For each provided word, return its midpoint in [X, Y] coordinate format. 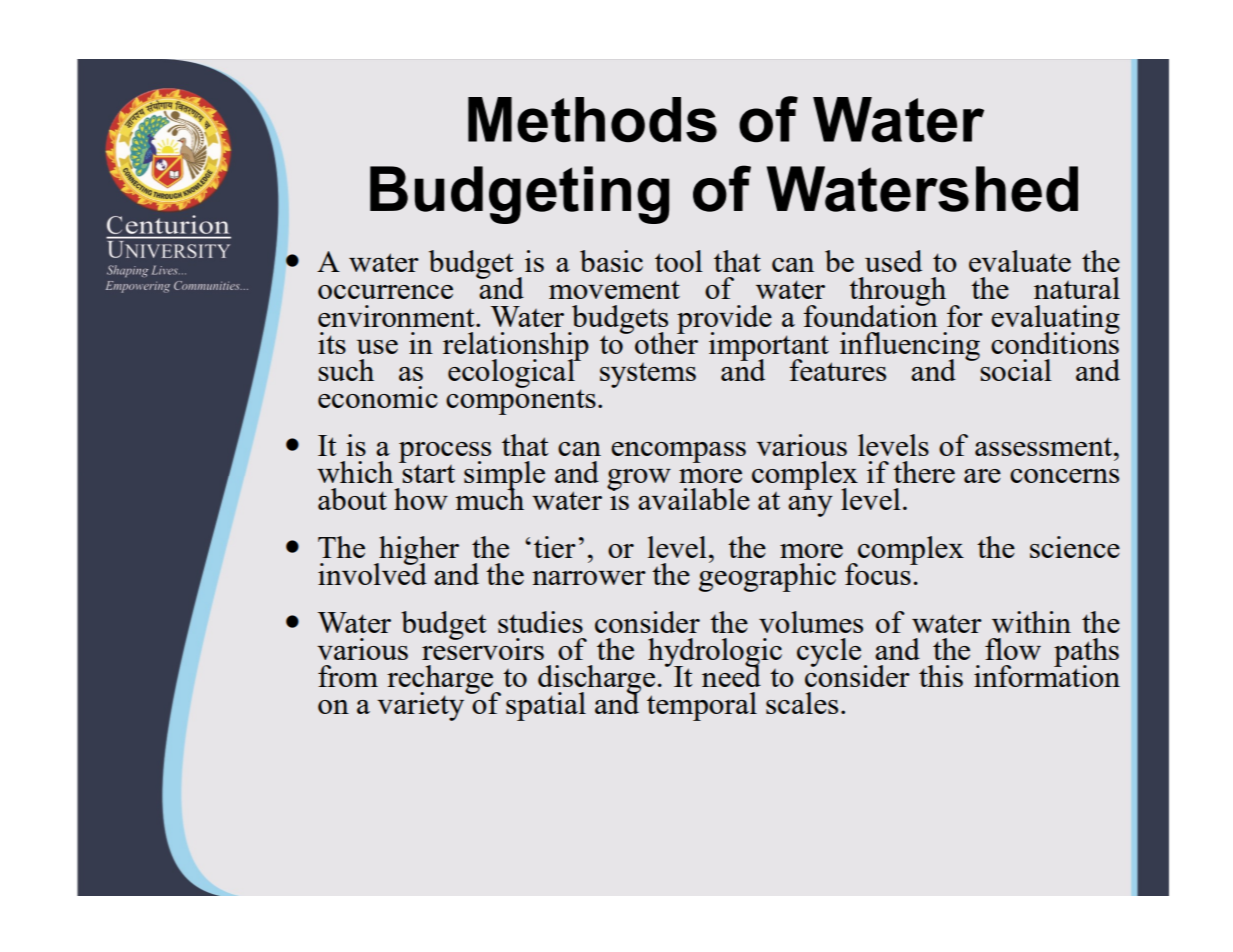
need [731, 675]
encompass [678, 452]
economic [378, 397]
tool [679, 261]
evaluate [1020, 261]
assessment [1045, 447]
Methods [592, 120]
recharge [441, 680]
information [1047, 675]
